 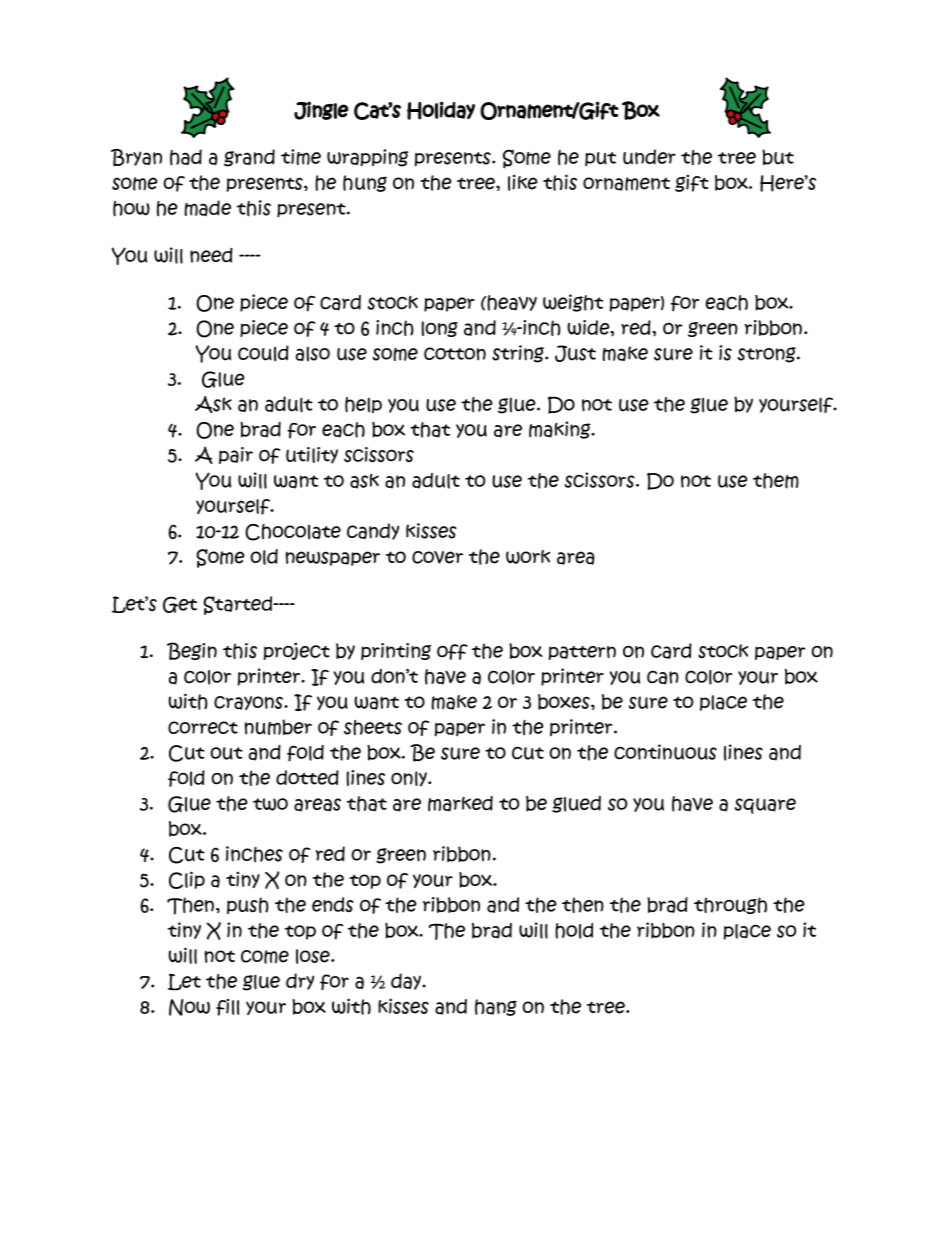 I want to click on had, so click(x=186, y=157).
